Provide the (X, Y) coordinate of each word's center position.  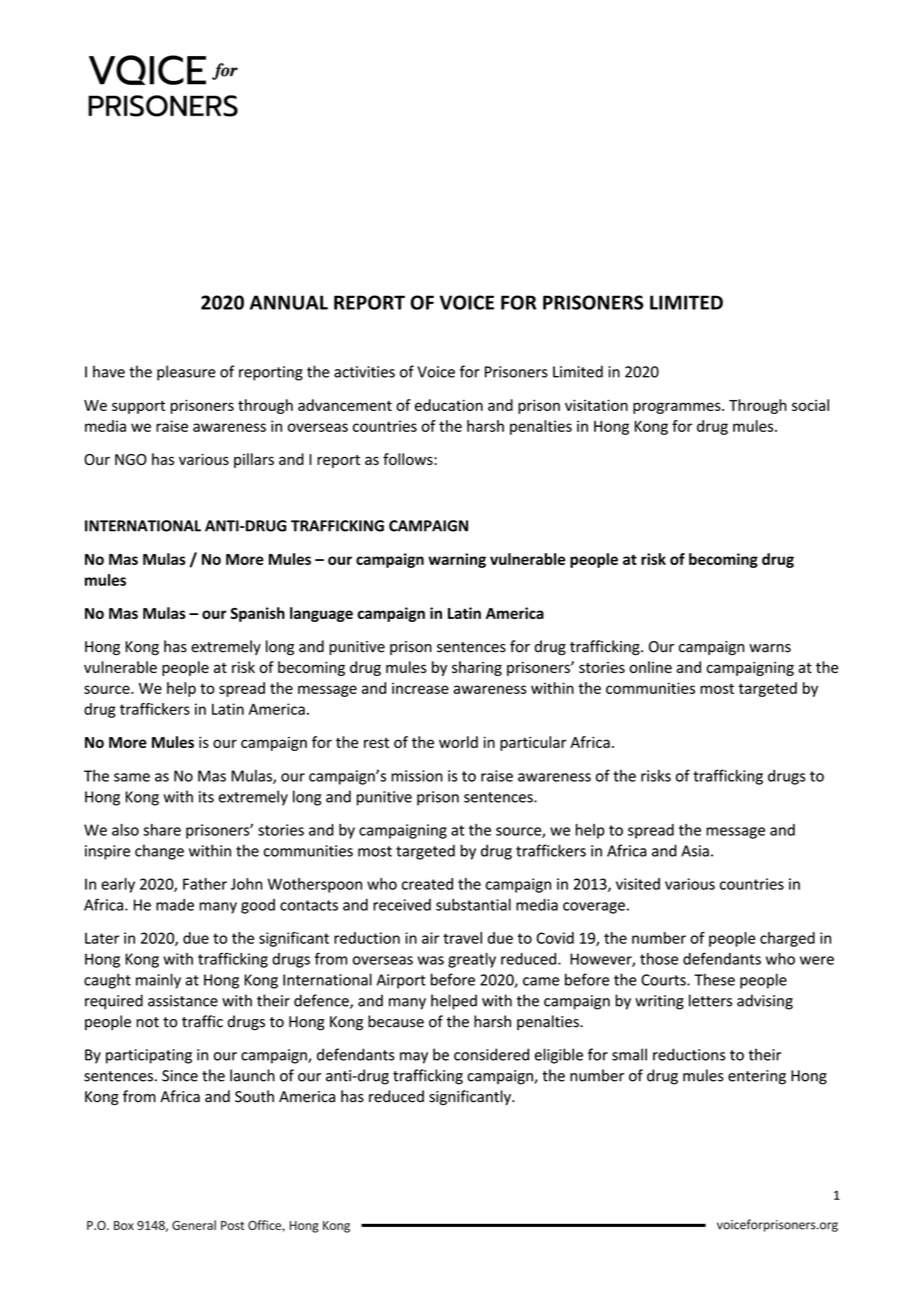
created (427, 884)
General (194, 1225)
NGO (131, 459)
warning (457, 560)
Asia (695, 851)
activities (364, 372)
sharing (477, 668)
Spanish (257, 614)
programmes (678, 408)
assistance (183, 1001)
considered (491, 1054)
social (810, 405)
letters (710, 1000)
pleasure (186, 373)
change (159, 852)
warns (770, 648)
